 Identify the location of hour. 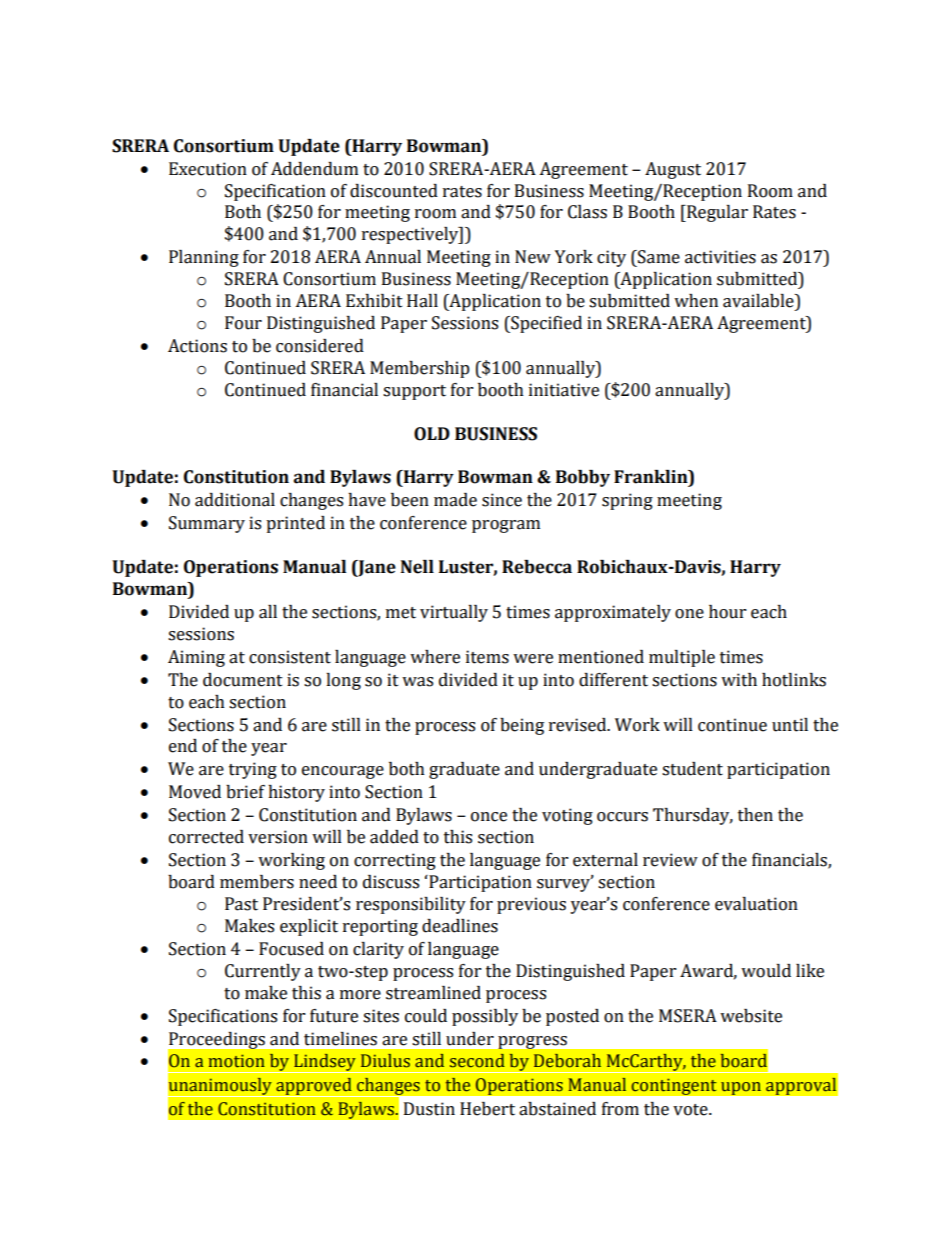
(727, 612).
